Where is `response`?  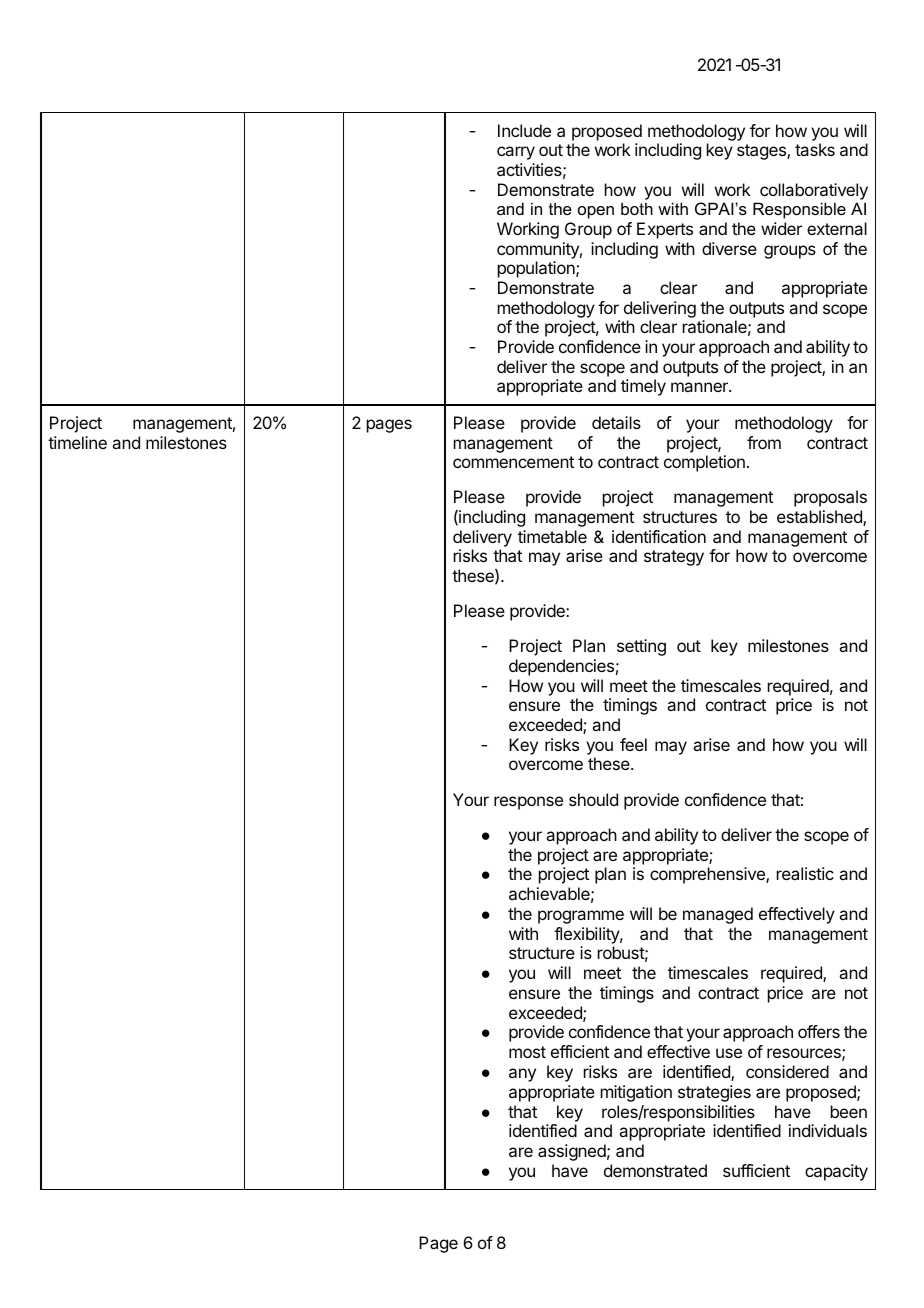
response is located at coordinates (528, 803).
